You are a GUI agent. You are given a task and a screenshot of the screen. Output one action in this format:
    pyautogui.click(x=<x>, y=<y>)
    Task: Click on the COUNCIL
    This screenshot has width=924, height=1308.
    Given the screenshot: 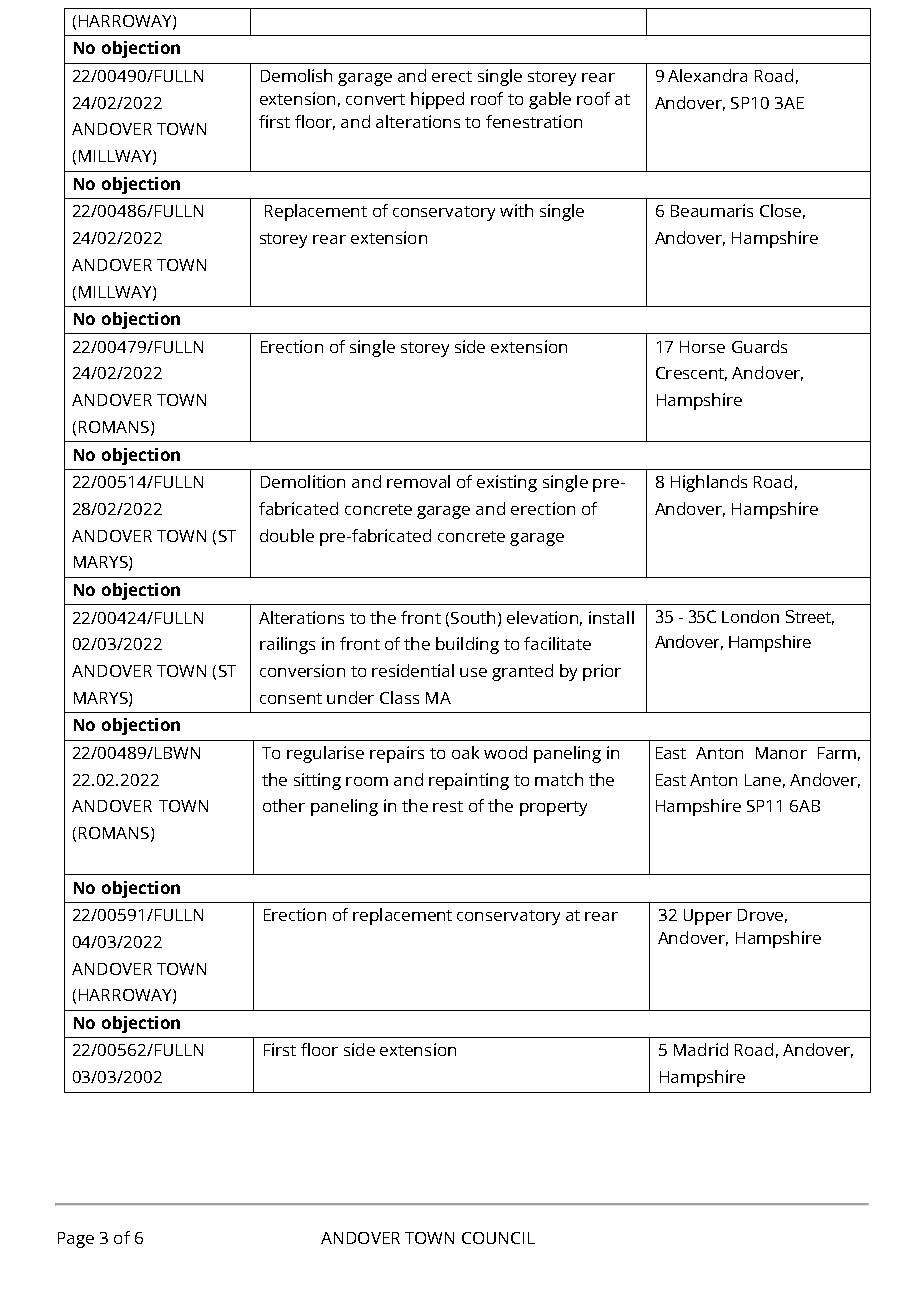 What is the action you would take?
    pyautogui.click(x=498, y=1238)
